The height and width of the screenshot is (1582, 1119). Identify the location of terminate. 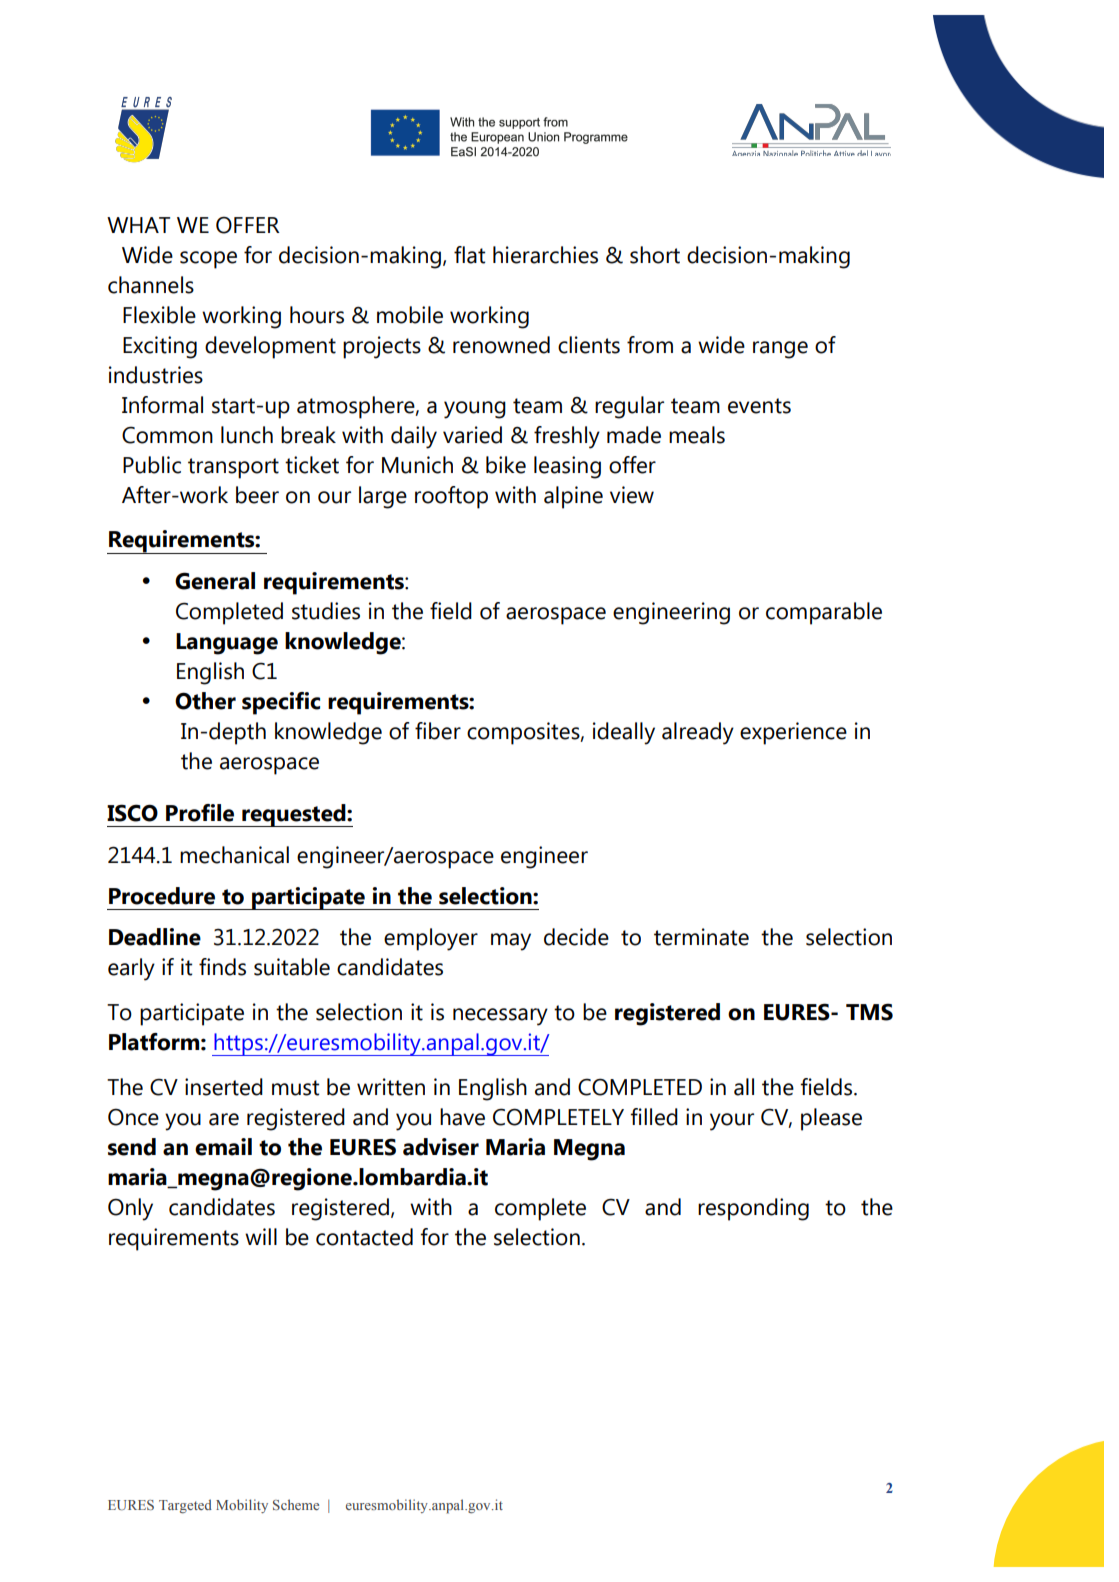
(701, 937).
